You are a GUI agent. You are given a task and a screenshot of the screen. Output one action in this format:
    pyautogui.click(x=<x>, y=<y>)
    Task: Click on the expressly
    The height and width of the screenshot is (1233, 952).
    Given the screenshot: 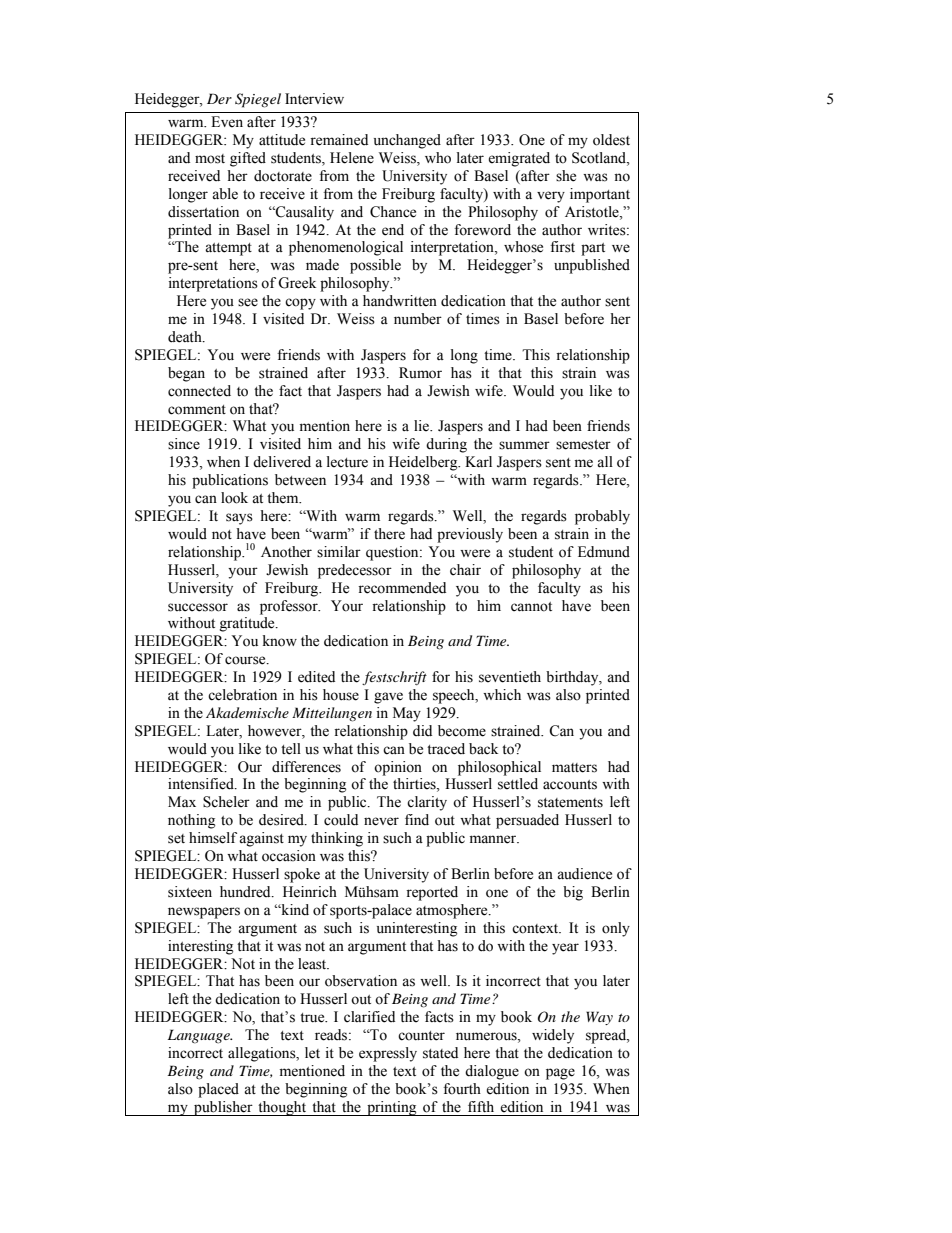 What is the action you would take?
    pyautogui.click(x=388, y=1054)
